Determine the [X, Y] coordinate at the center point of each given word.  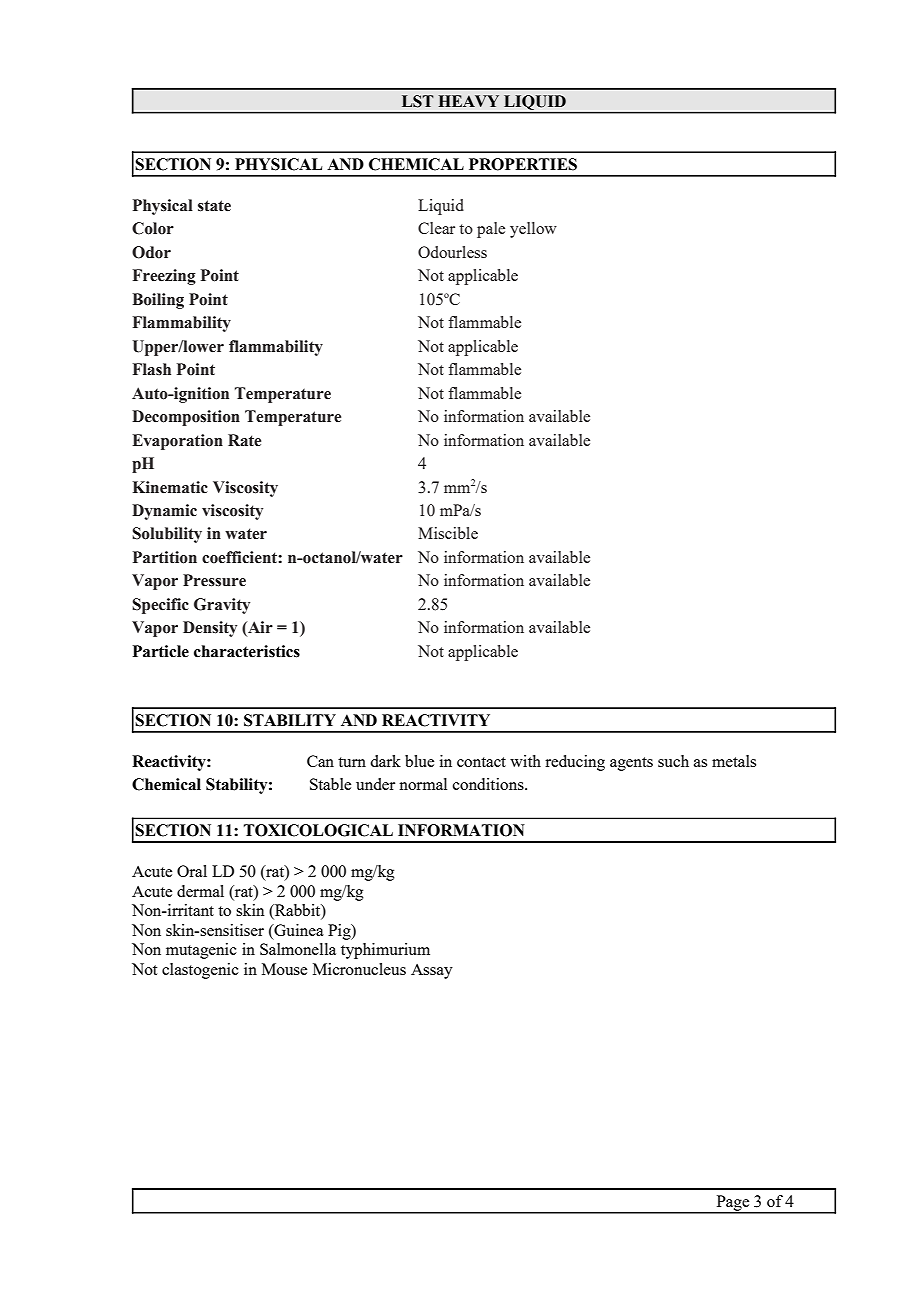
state [214, 206]
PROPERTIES [523, 164]
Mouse [284, 969]
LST [418, 101]
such [673, 761]
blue [419, 761]
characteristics [247, 651]
